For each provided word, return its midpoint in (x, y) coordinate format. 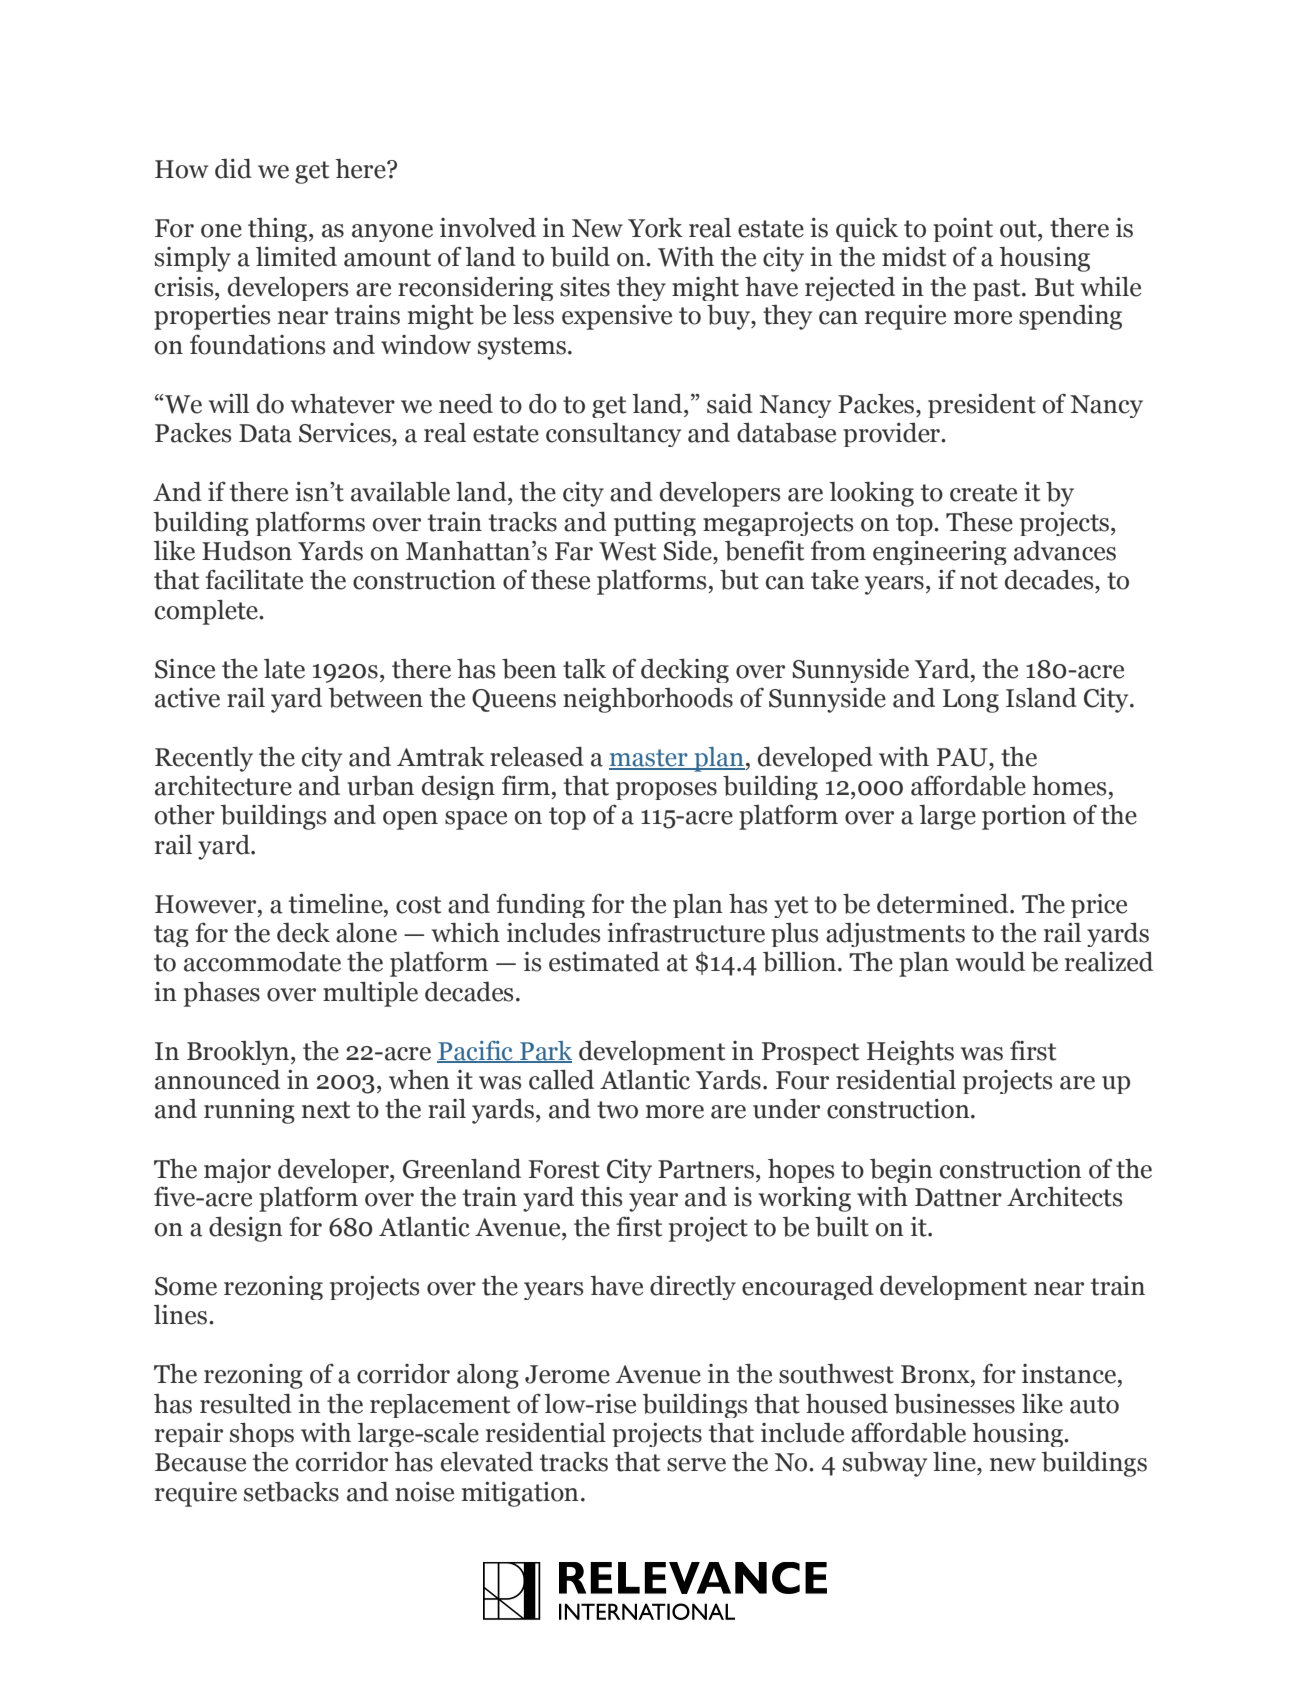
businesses (954, 1404)
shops (262, 1434)
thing (279, 230)
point (963, 230)
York (655, 227)
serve (696, 1465)
